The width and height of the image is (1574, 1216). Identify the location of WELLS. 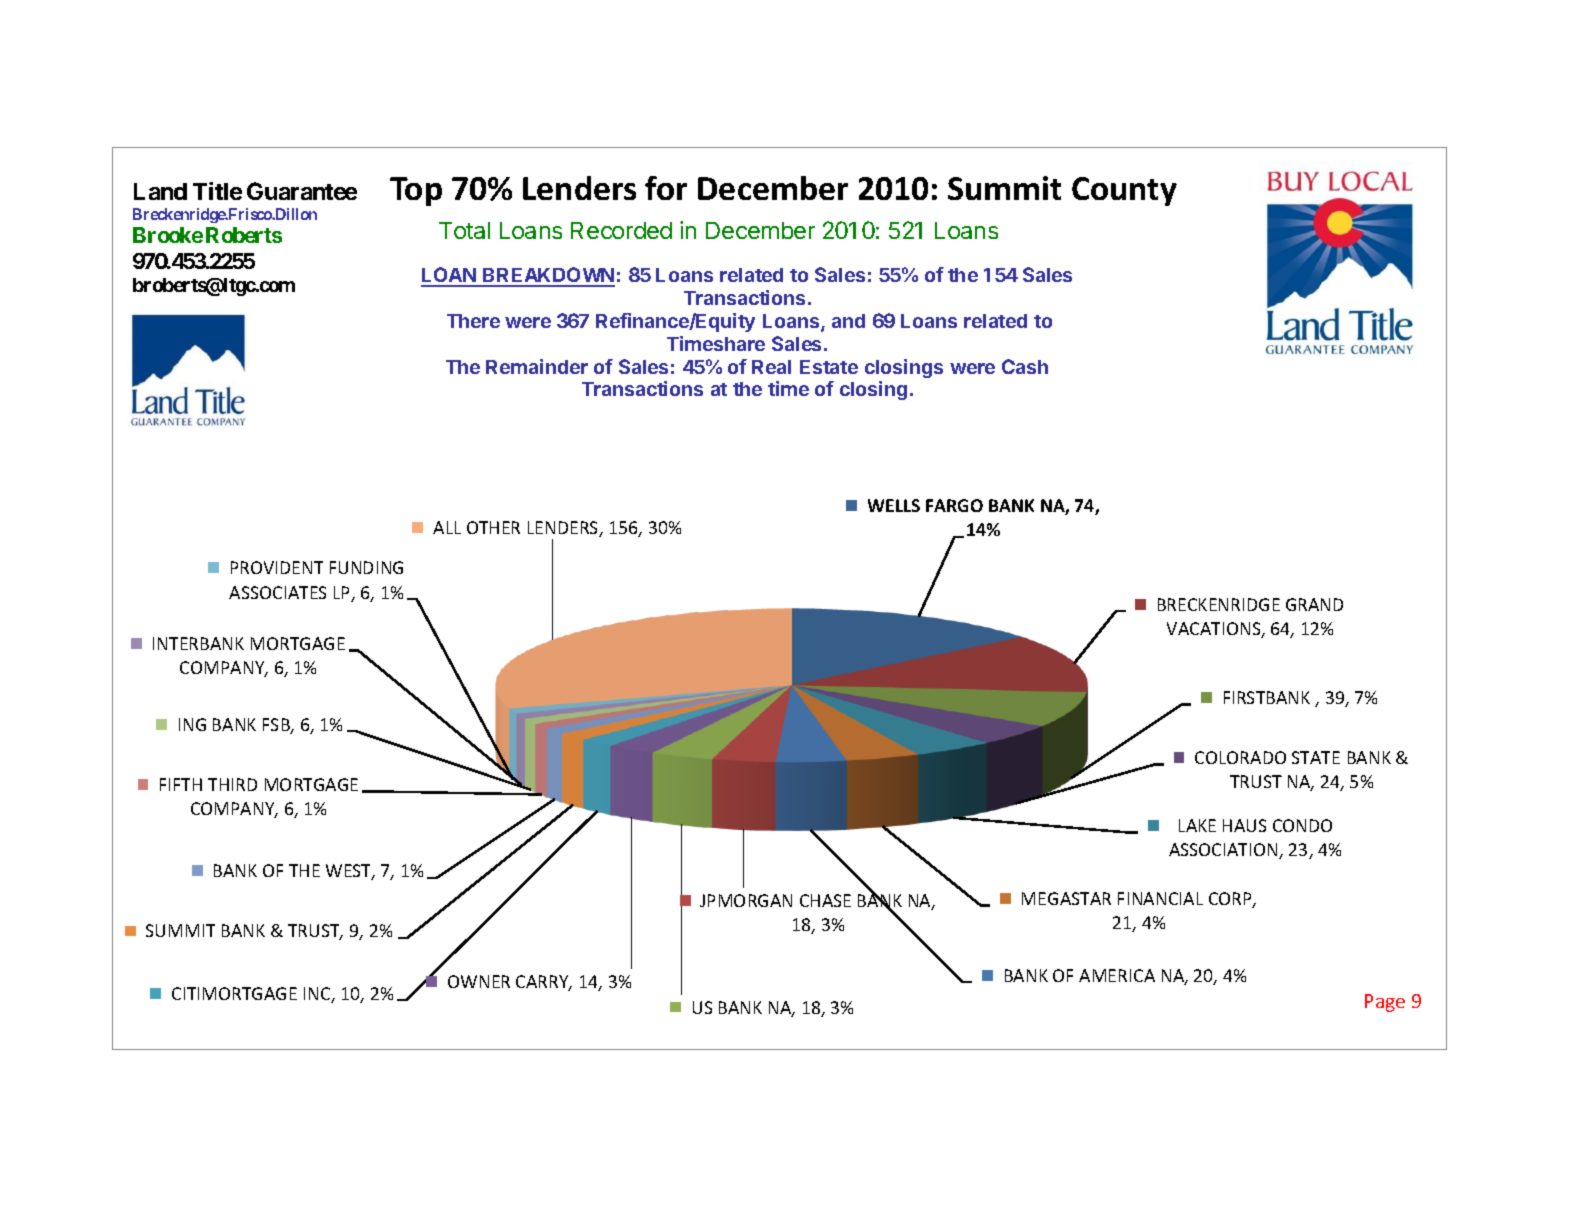
(894, 505).
